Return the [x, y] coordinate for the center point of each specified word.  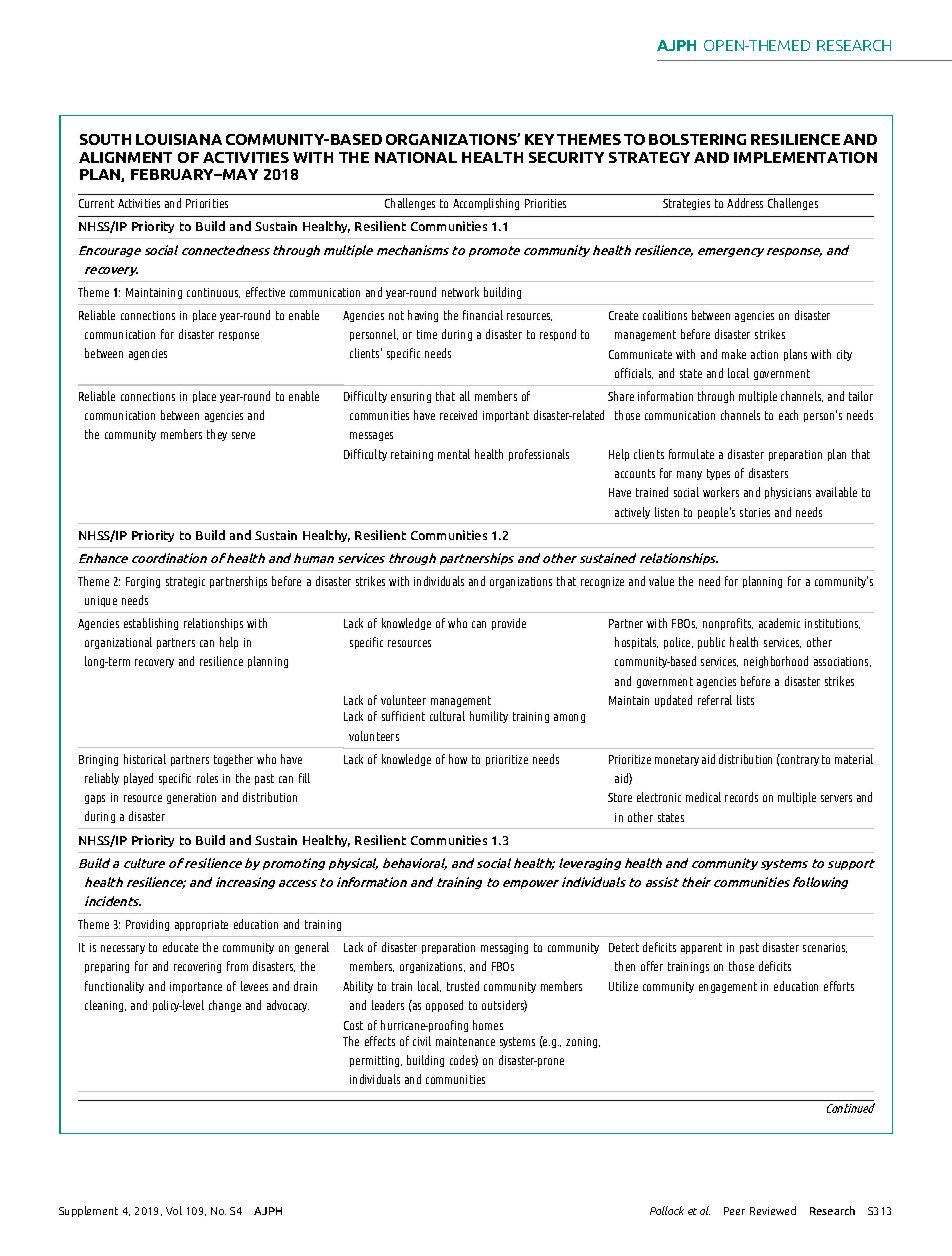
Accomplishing [486, 204]
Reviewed [773, 1210]
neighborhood [776, 662]
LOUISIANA [179, 139]
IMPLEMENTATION [805, 157]
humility [489, 717]
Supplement [88, 1211]
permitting [376, 1061]
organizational [118, 643]
